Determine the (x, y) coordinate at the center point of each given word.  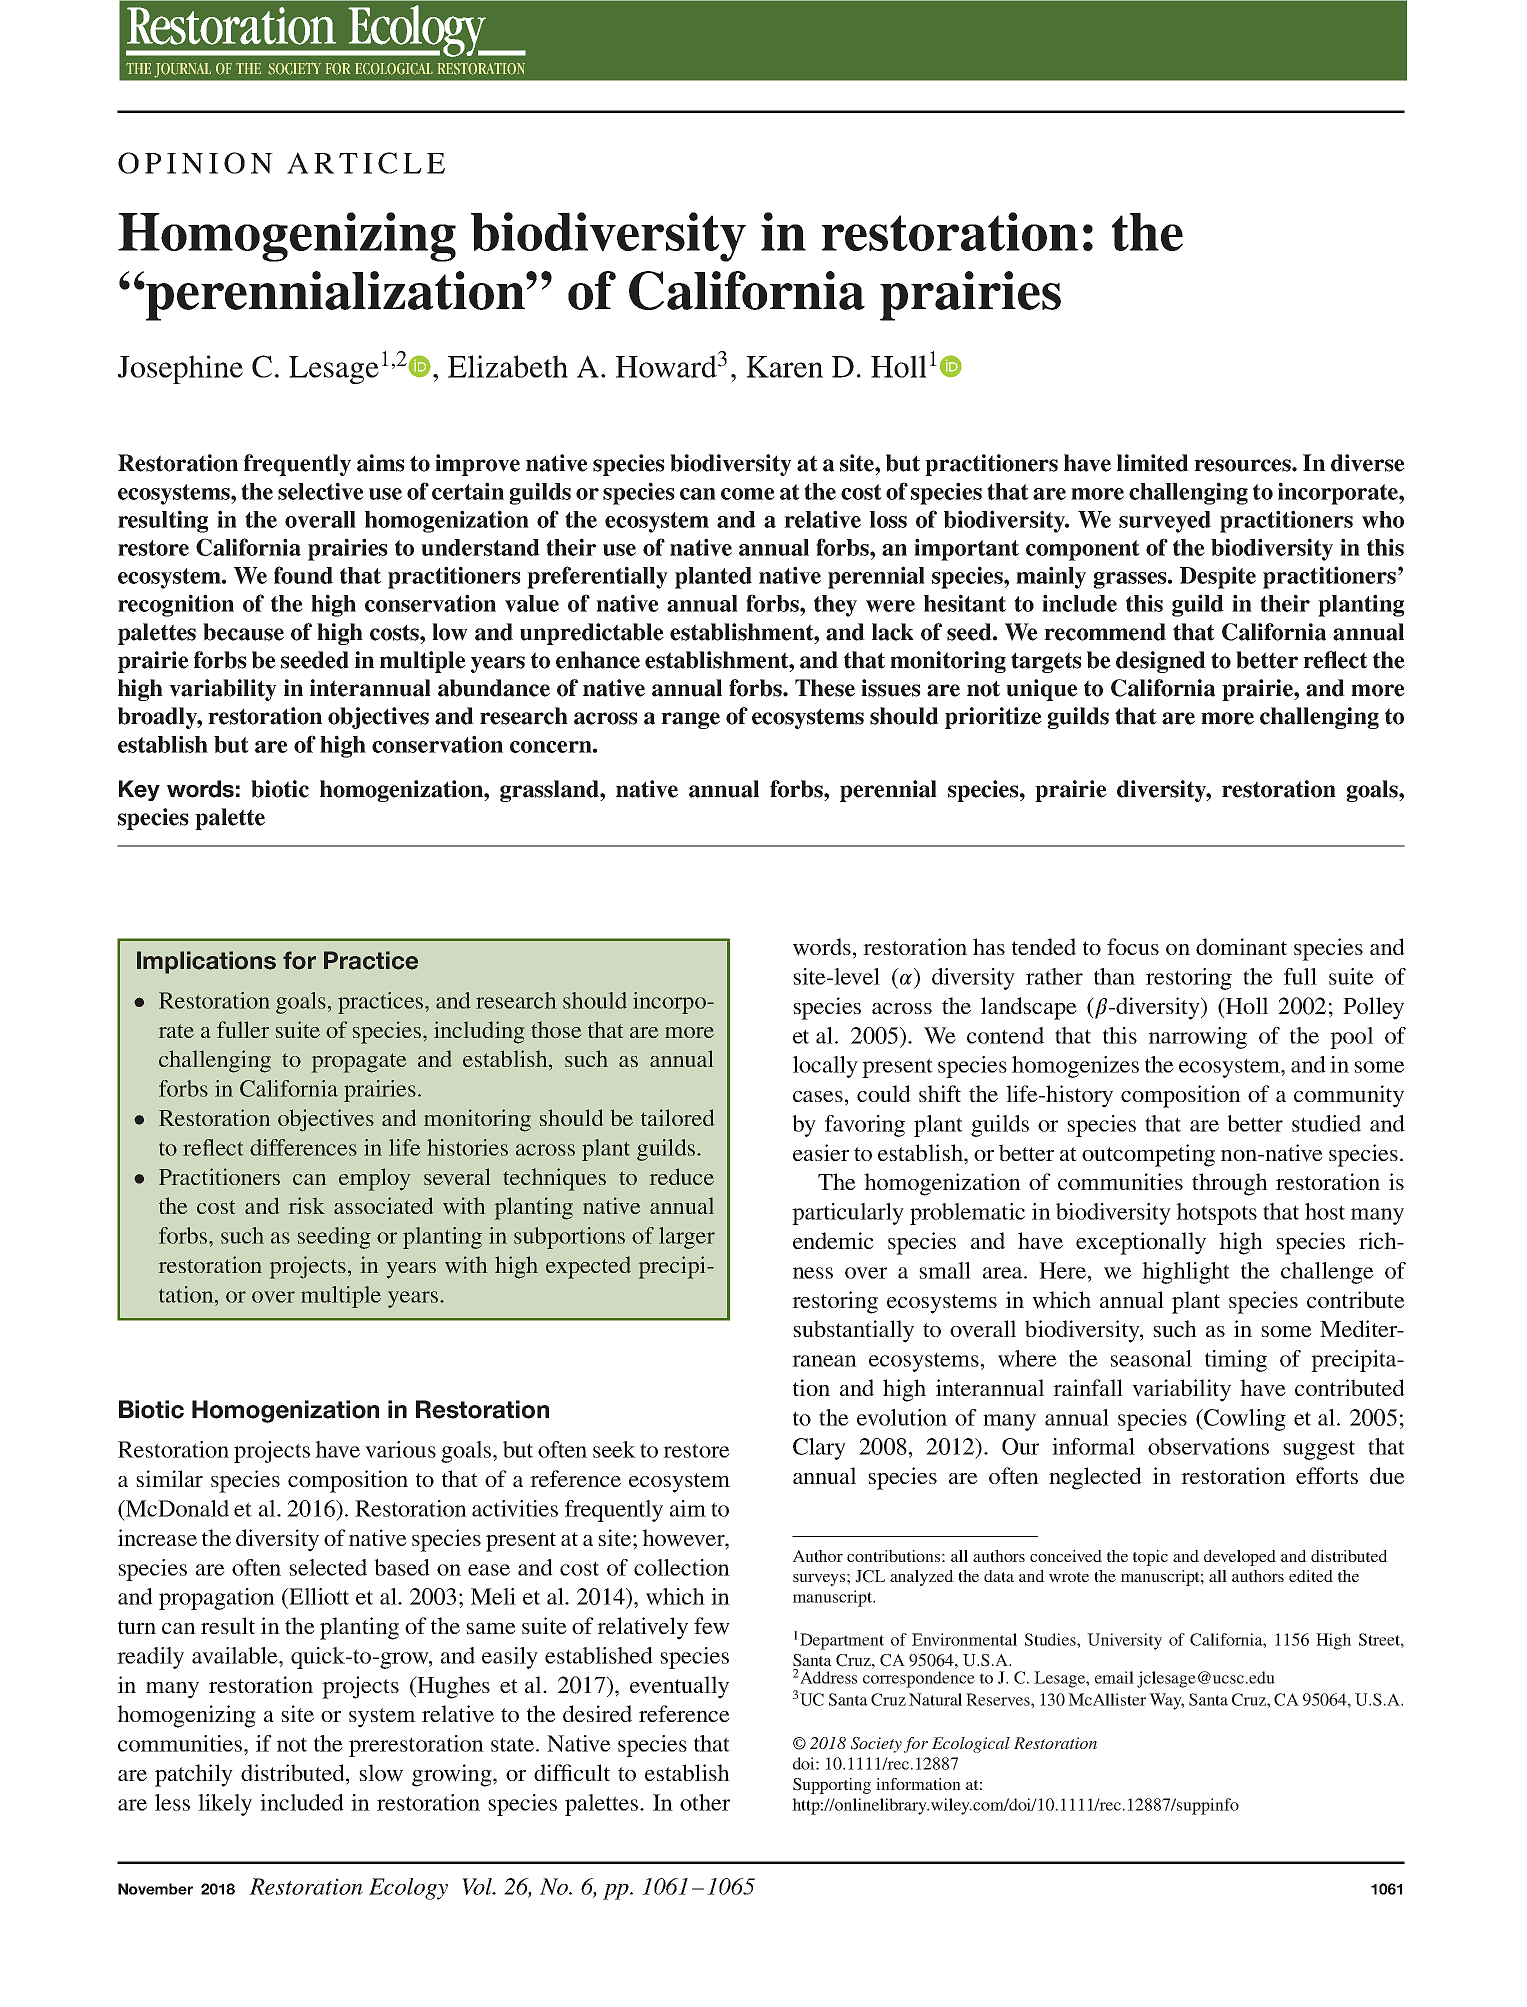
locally (825, 1067)
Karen (784, 367)
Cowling (1244, 1420)
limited (1153, 463)
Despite (1218, 577)
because (243, 632)
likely (225, 1805)
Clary (819, 1449)
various (400, 1449)
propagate (359, 1063)
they (835, 606)
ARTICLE (366, 163)
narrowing (1198, 1038)
